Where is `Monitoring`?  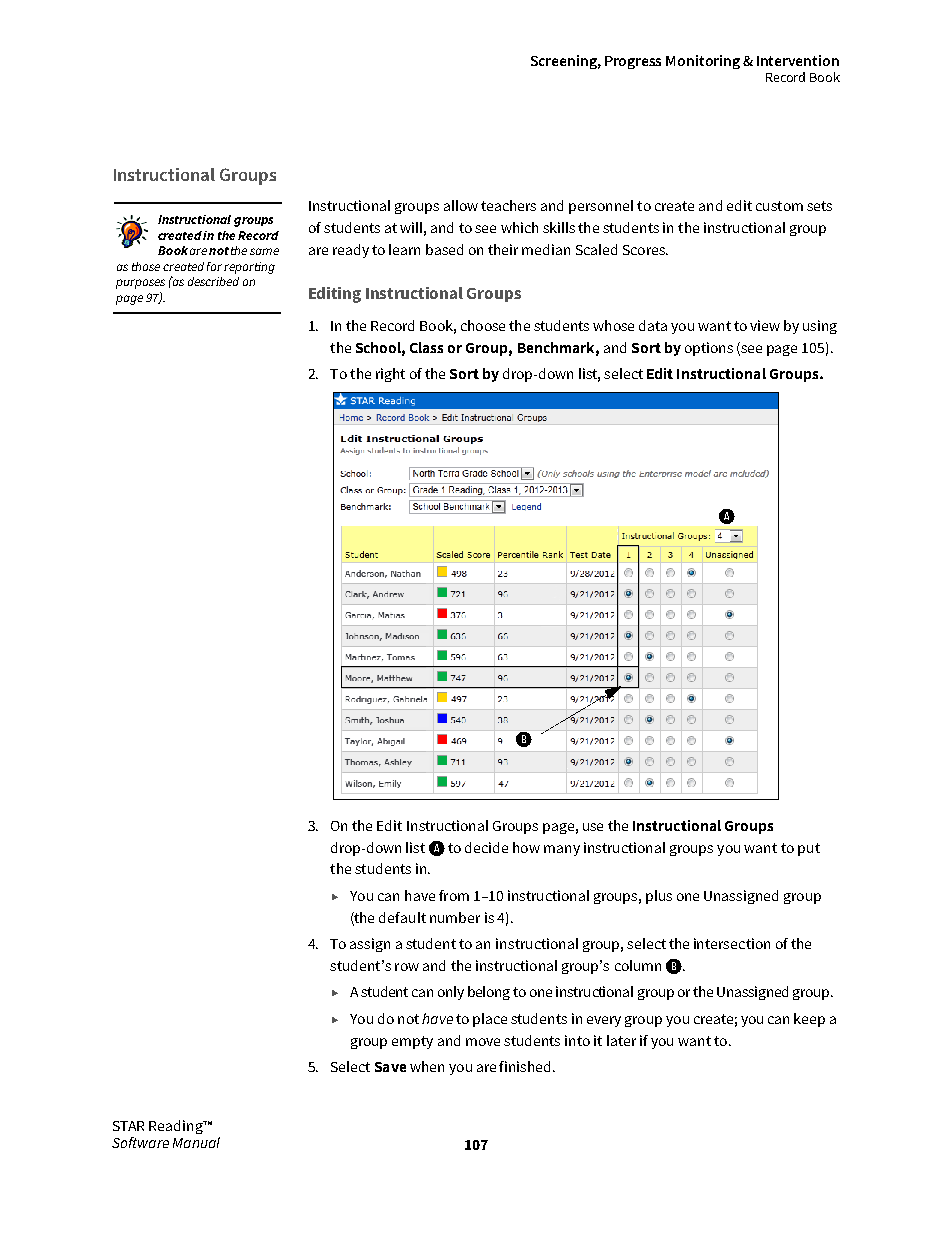 Monitoring is located at coordinates (703, 62).
